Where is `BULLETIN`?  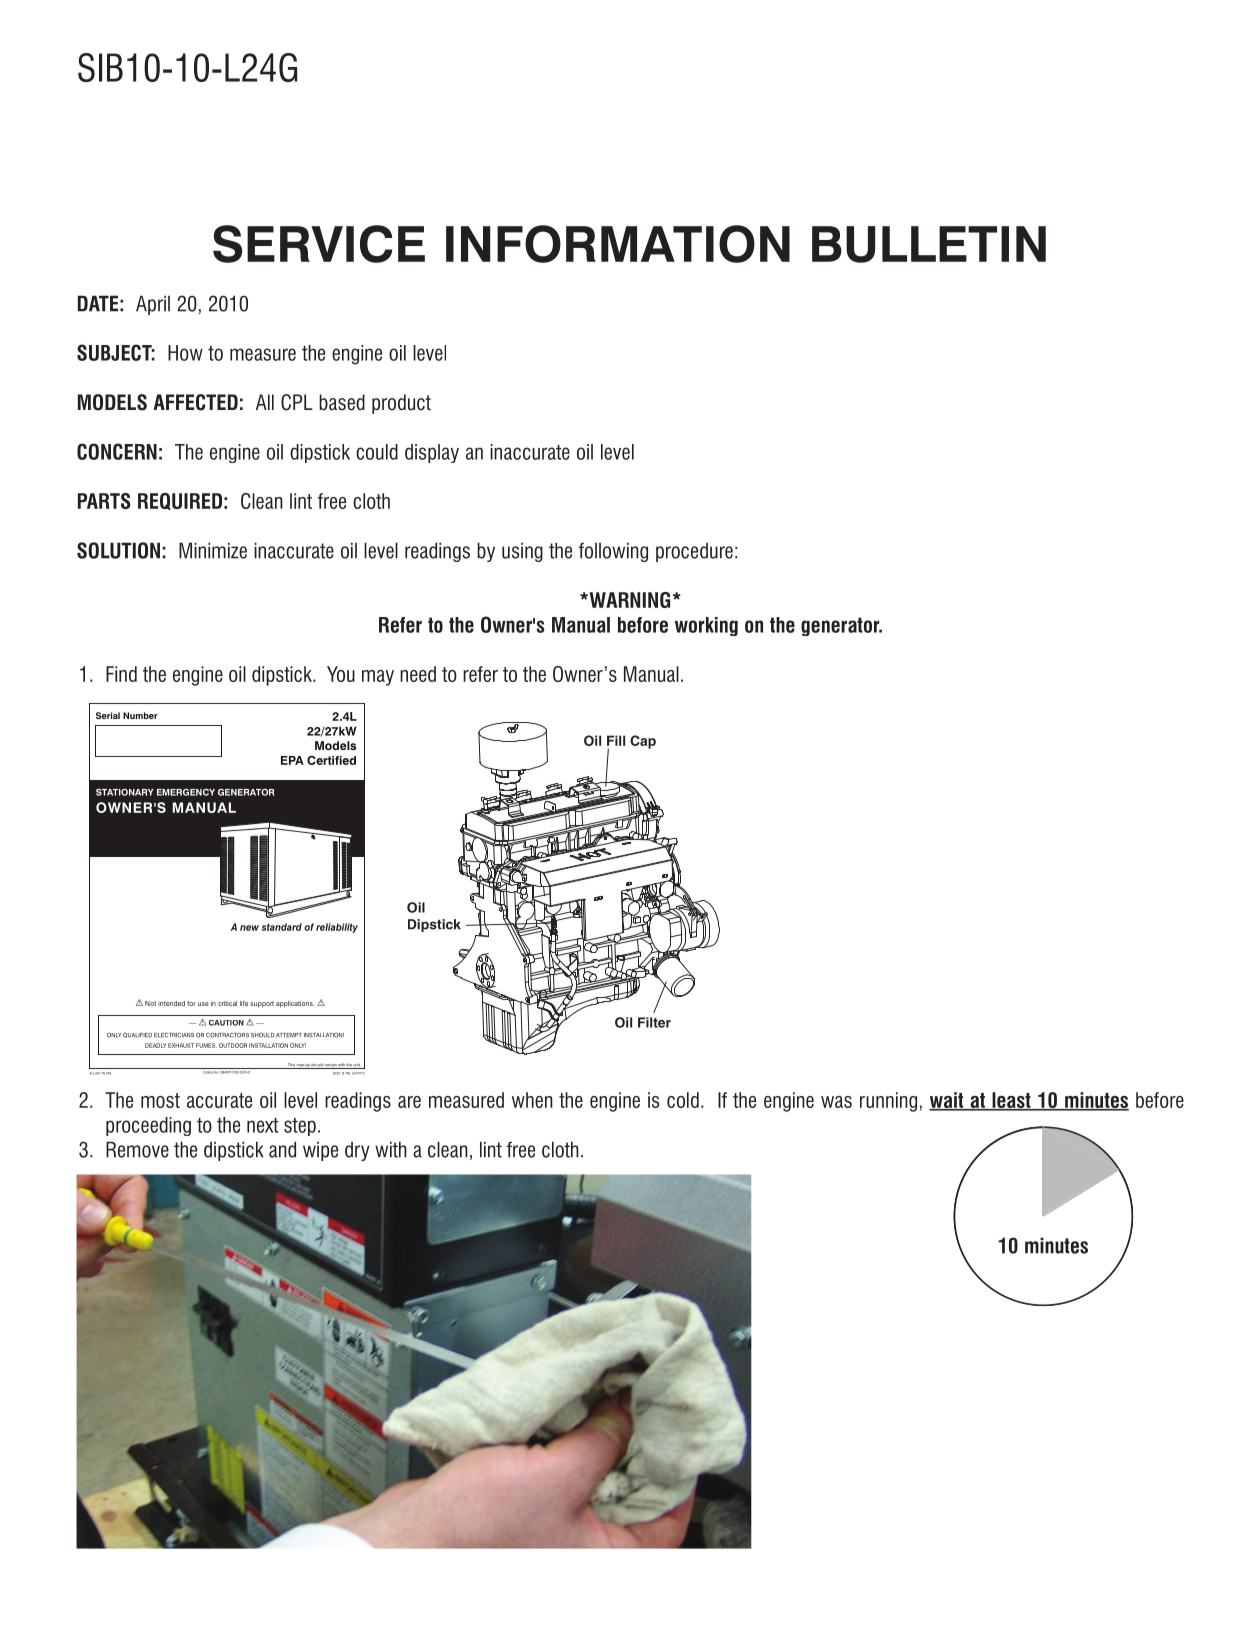 BULLETIN is located at coordinates (929, 244).
